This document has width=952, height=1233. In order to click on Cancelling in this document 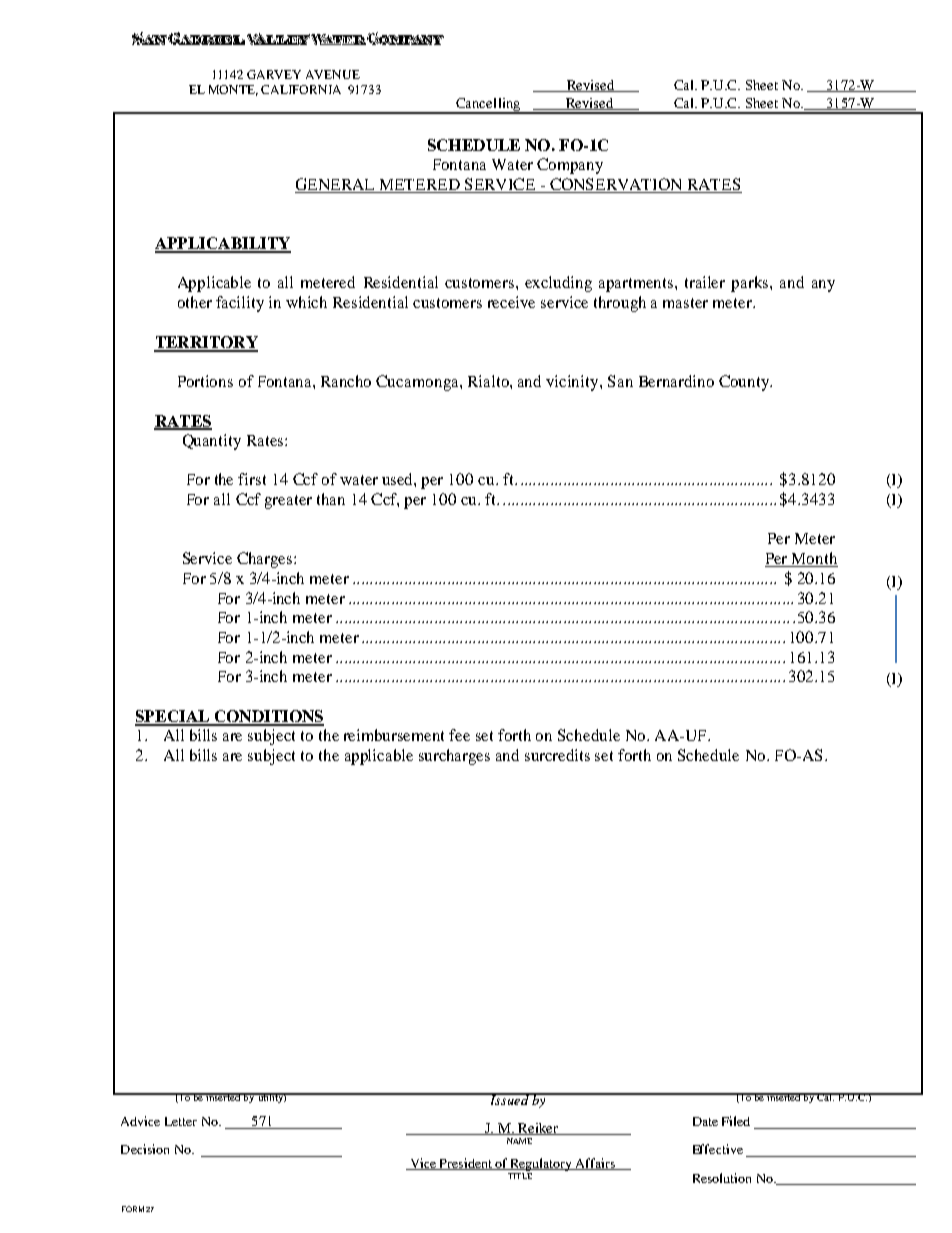, I will do `click(488, 105)`.
